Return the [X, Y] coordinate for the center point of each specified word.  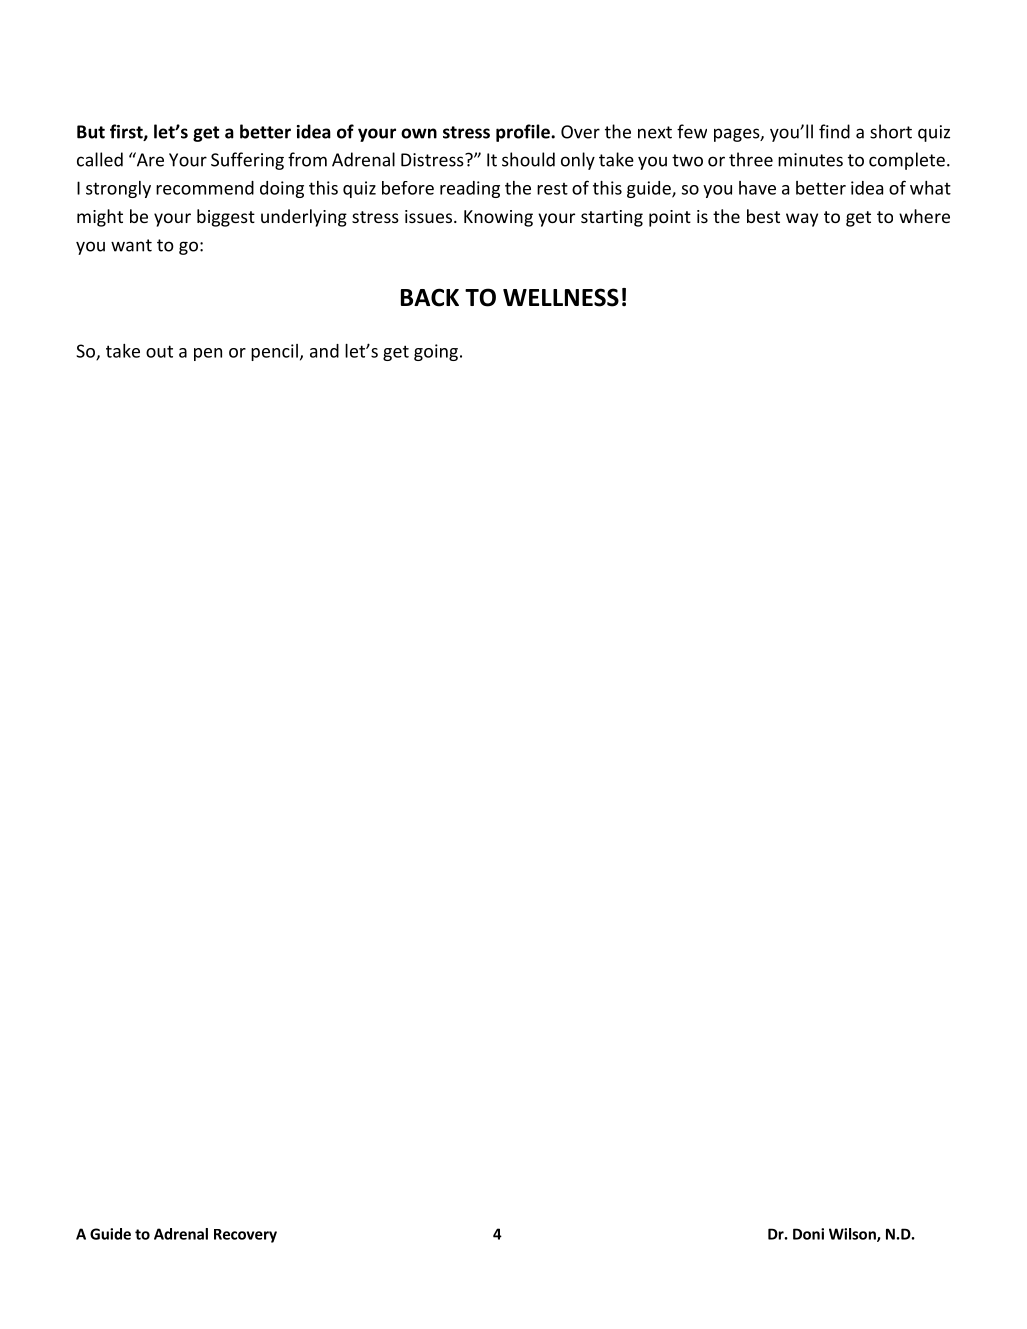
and [324, 351]
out [159, 351]
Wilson [853, 1235]
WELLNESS [561, 297]
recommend [205, 188]
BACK [430, 297]
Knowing [498, 218]
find [834, 131]
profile [524, 133]
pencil [274, 352]
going [436, 352]
